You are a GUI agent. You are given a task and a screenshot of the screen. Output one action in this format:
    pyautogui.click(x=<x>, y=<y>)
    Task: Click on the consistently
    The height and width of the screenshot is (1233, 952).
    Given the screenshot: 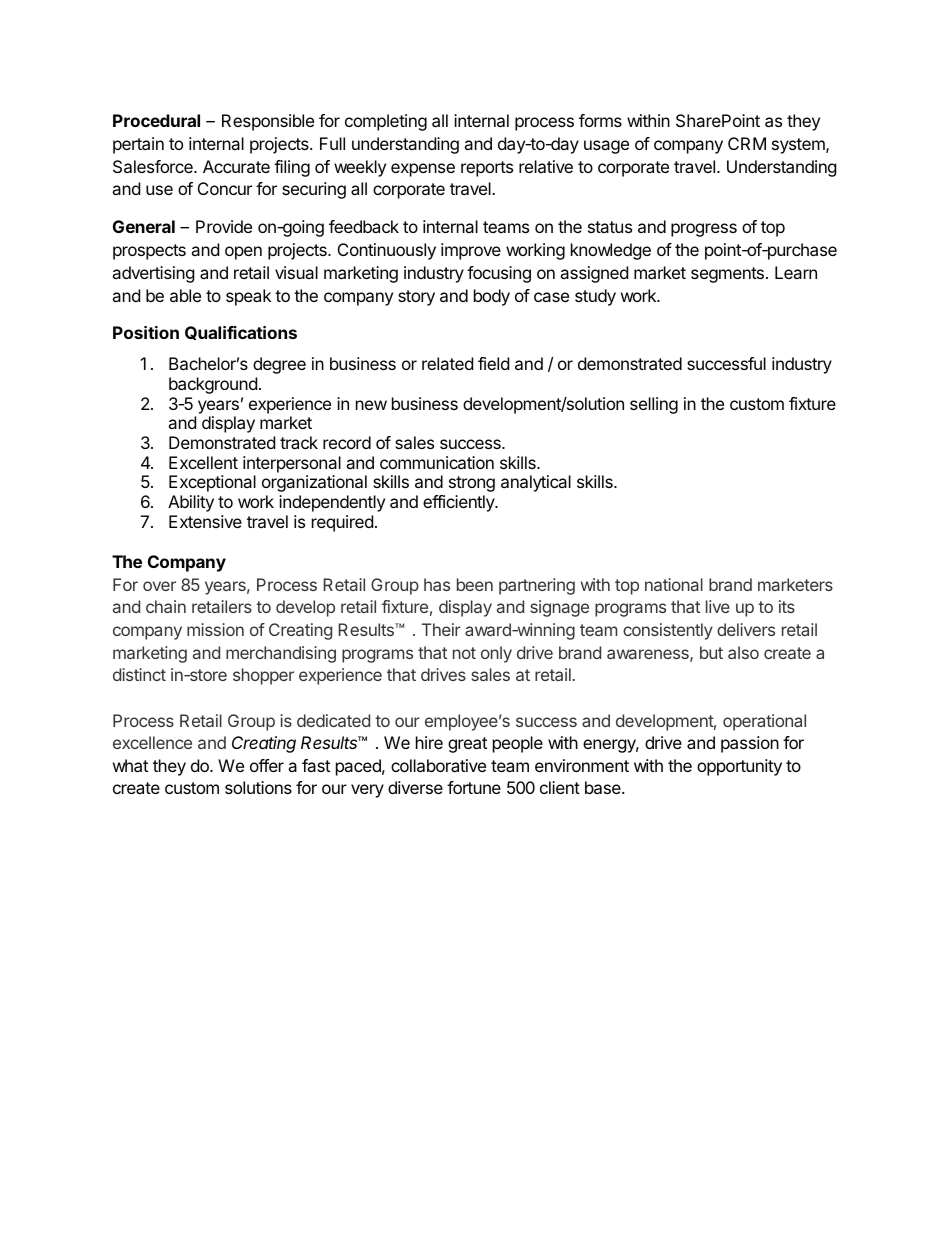 What is the action you would take?
    pyautogui.click(x=668, y=631)
